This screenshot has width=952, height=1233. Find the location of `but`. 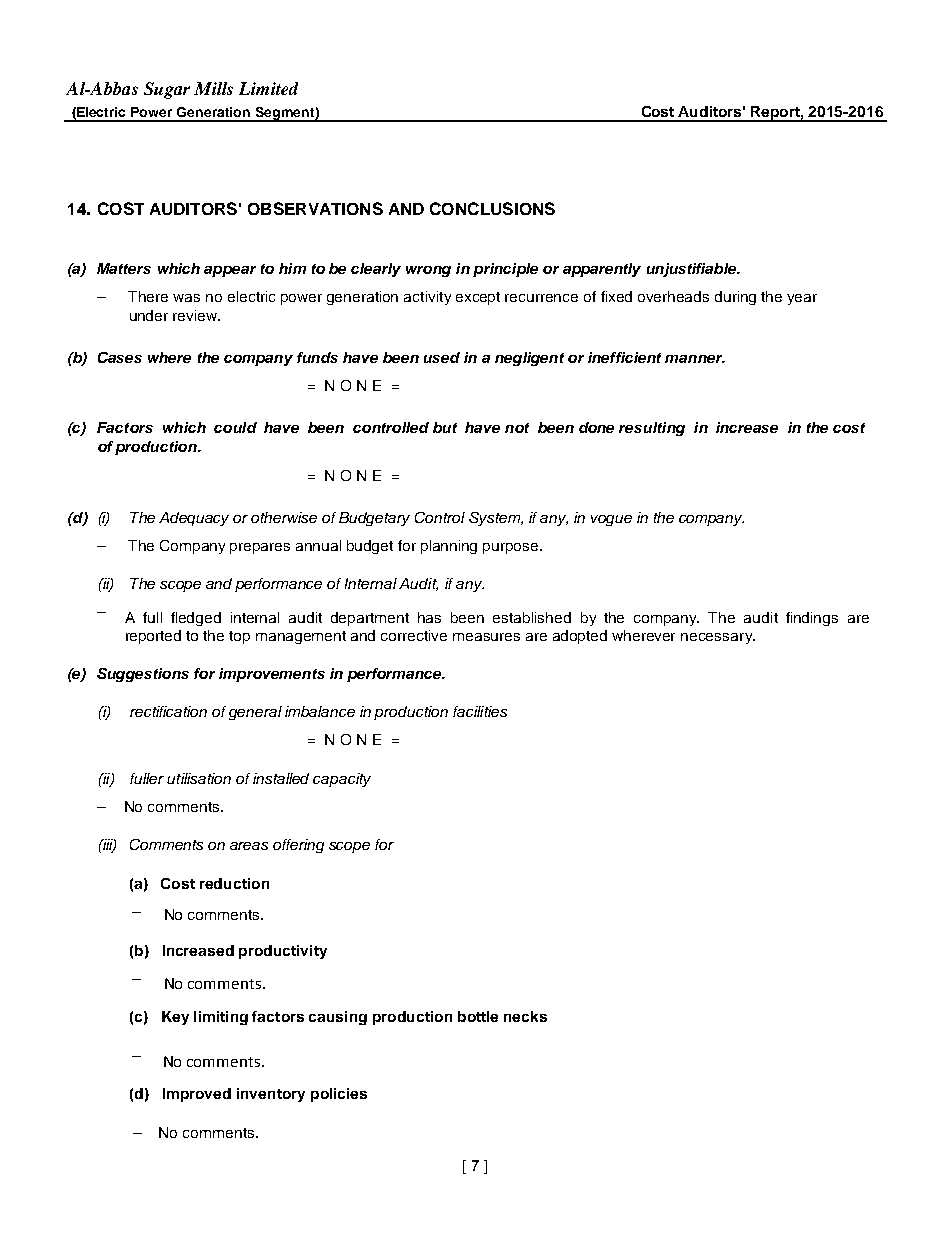

but is located at coordinates (445, 427).
